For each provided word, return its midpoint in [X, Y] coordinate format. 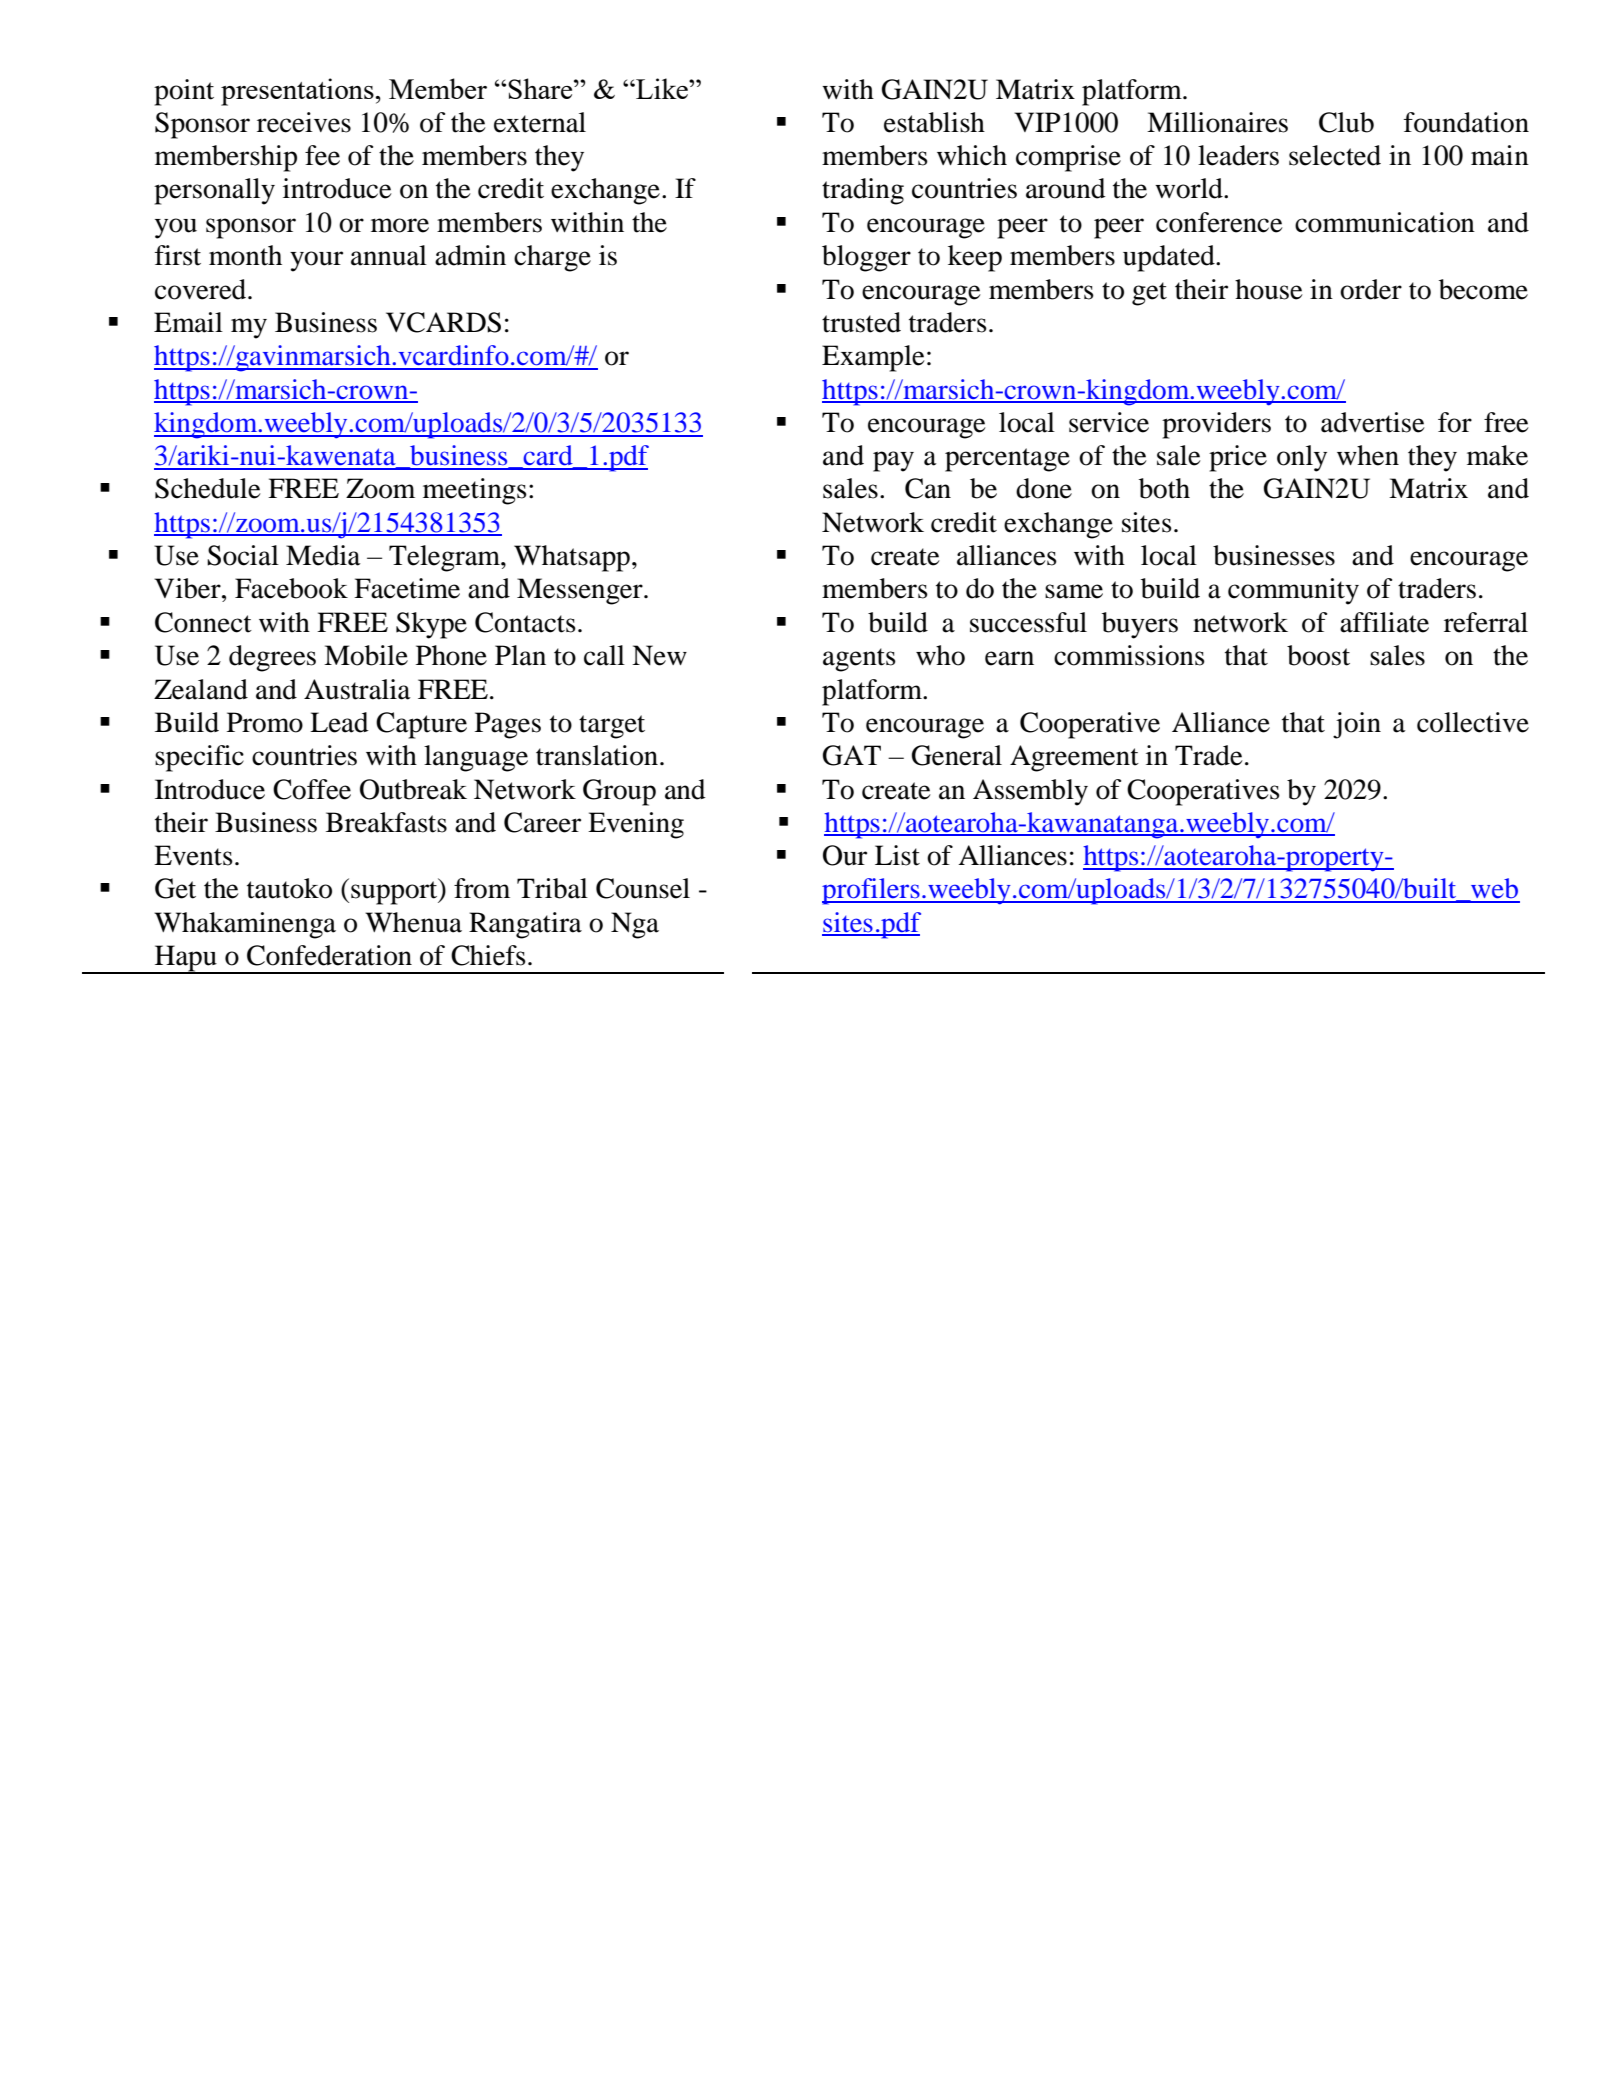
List [897, 855]
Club [1346, 122]
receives [304, 122]
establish [934, 122]
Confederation [329, 955]
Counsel [643, 888]
